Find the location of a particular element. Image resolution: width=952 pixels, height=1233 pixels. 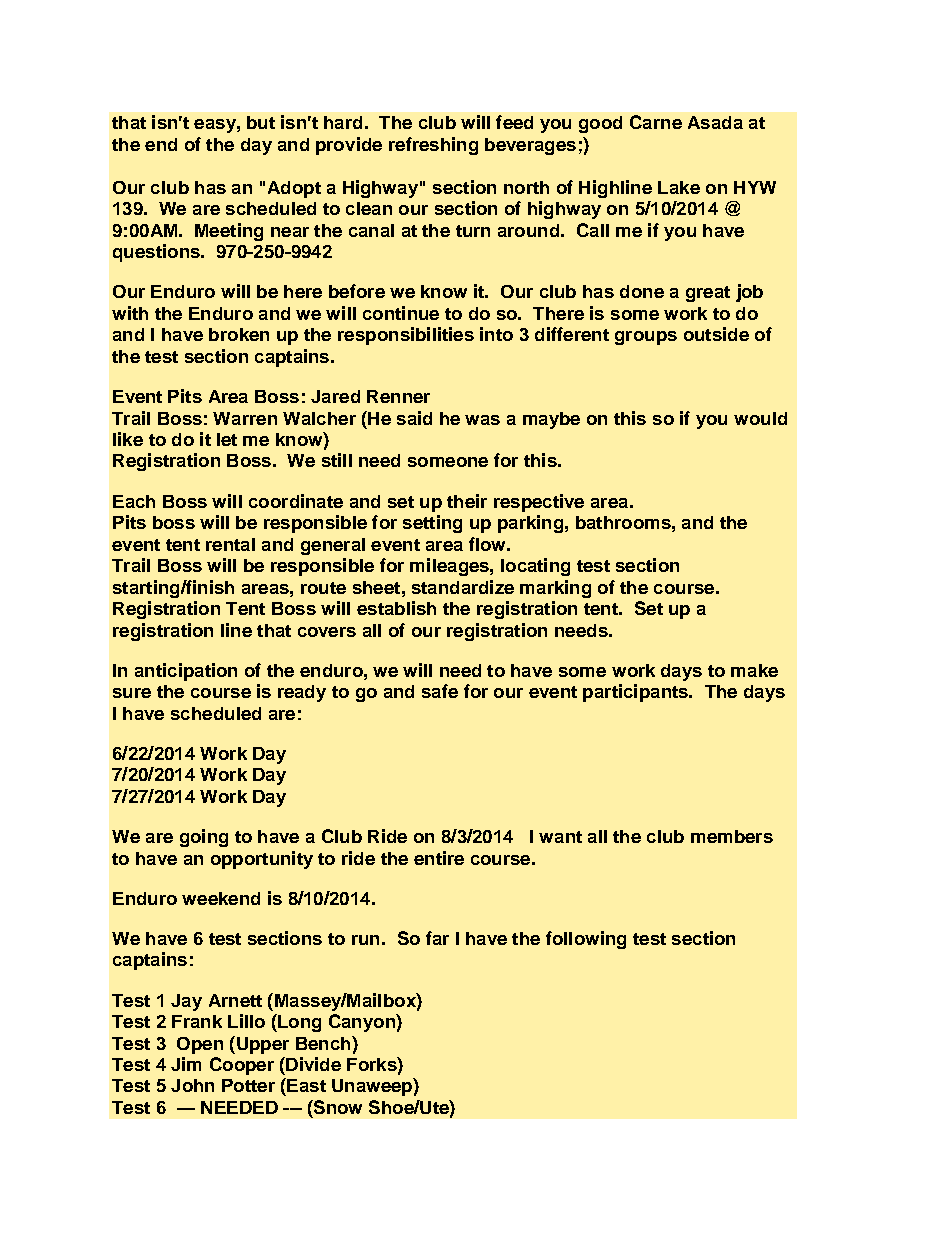

going is located at coordinates (204, 838).
